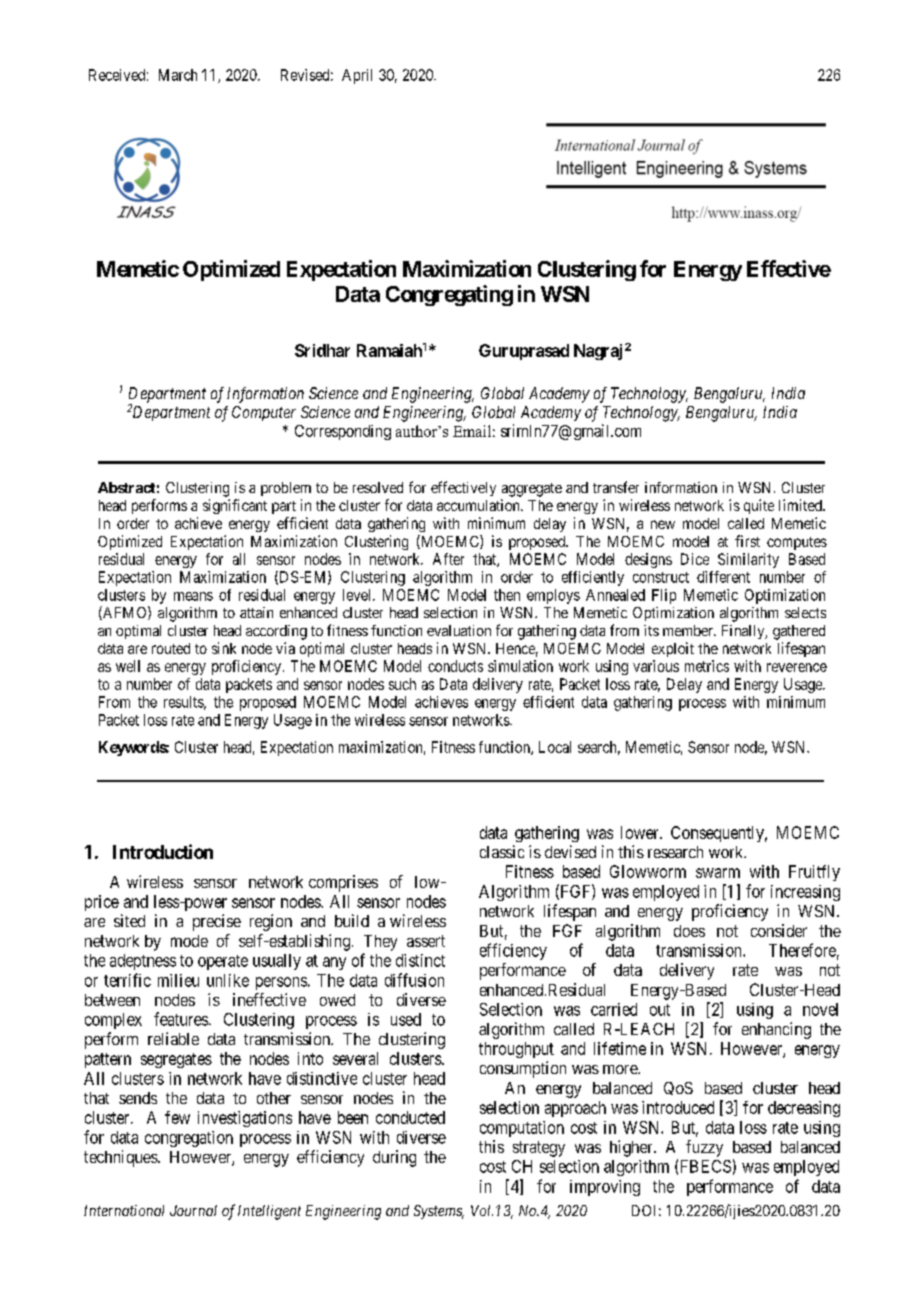 This screenshot has height=1308, width=924. Describe the element at coordinates (439, 1212) in the screenshot. I see `Systems` at that location.
